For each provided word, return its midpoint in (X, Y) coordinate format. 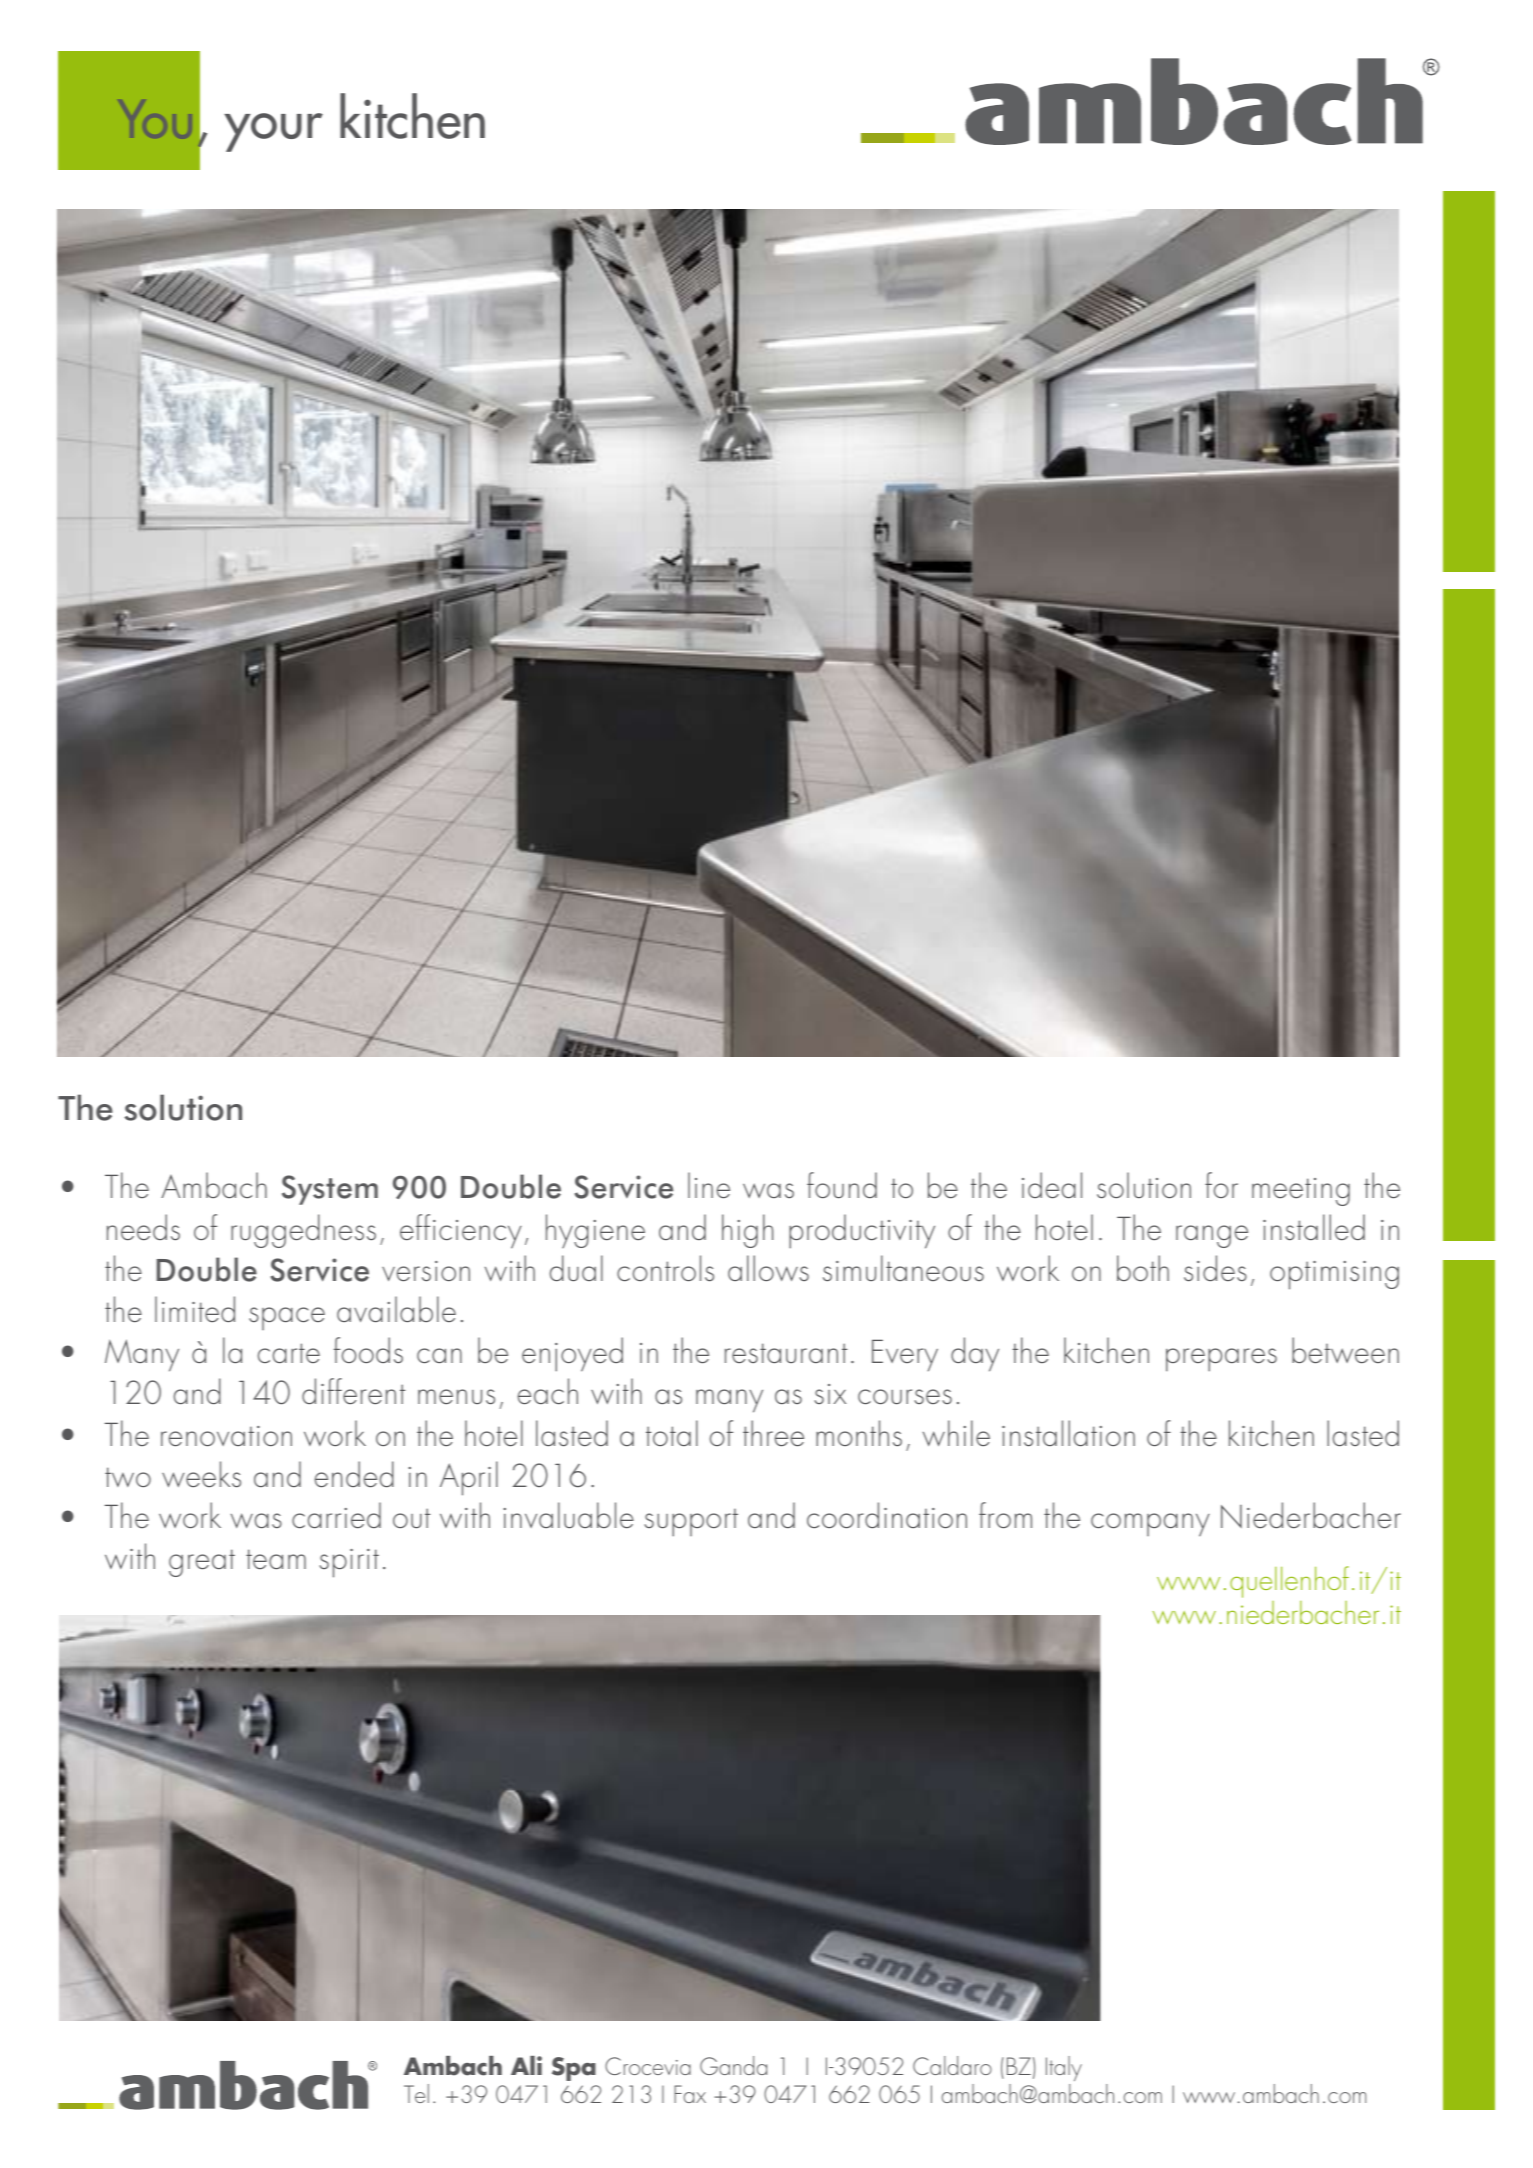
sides (1215, 1268)
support (691, 1523)
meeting (1301, 1192)
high (747, 1231)
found (842, 1185)
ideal (1052, 1185)
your (273, 132)
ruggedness (303, 1231)
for (1221, 1185)
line (709, 1185)
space (287, 1318)
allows (768, 1268)
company (1150, 1525)
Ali (526, 2065)
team (276, 1559)
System (330, 1190)
